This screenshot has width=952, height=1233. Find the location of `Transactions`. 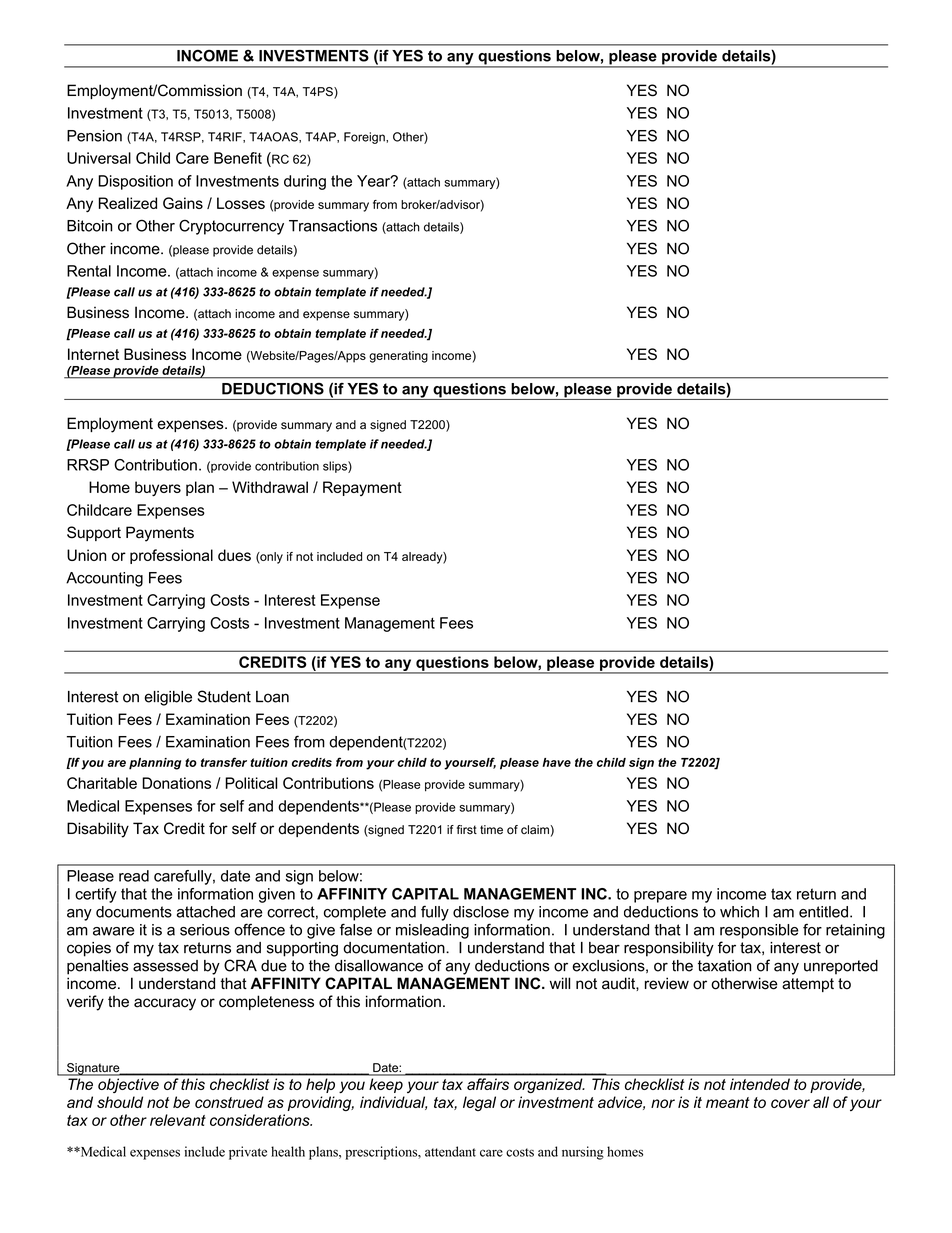

Transactions is located at coordinates (333, 226).
